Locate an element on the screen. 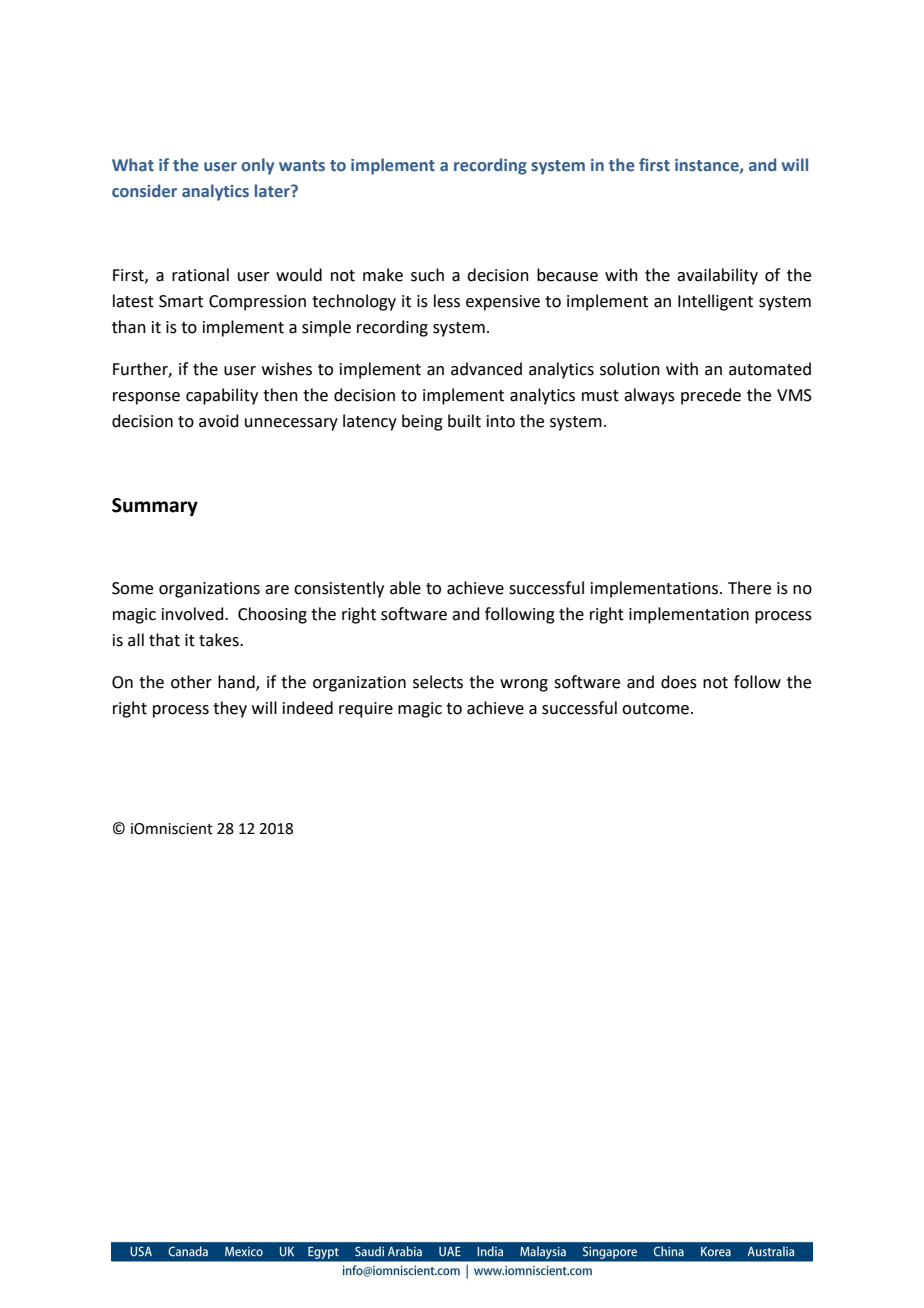 The width and height of the screenshot is (924, 1308). availability is located at coordinates (717, 276).
